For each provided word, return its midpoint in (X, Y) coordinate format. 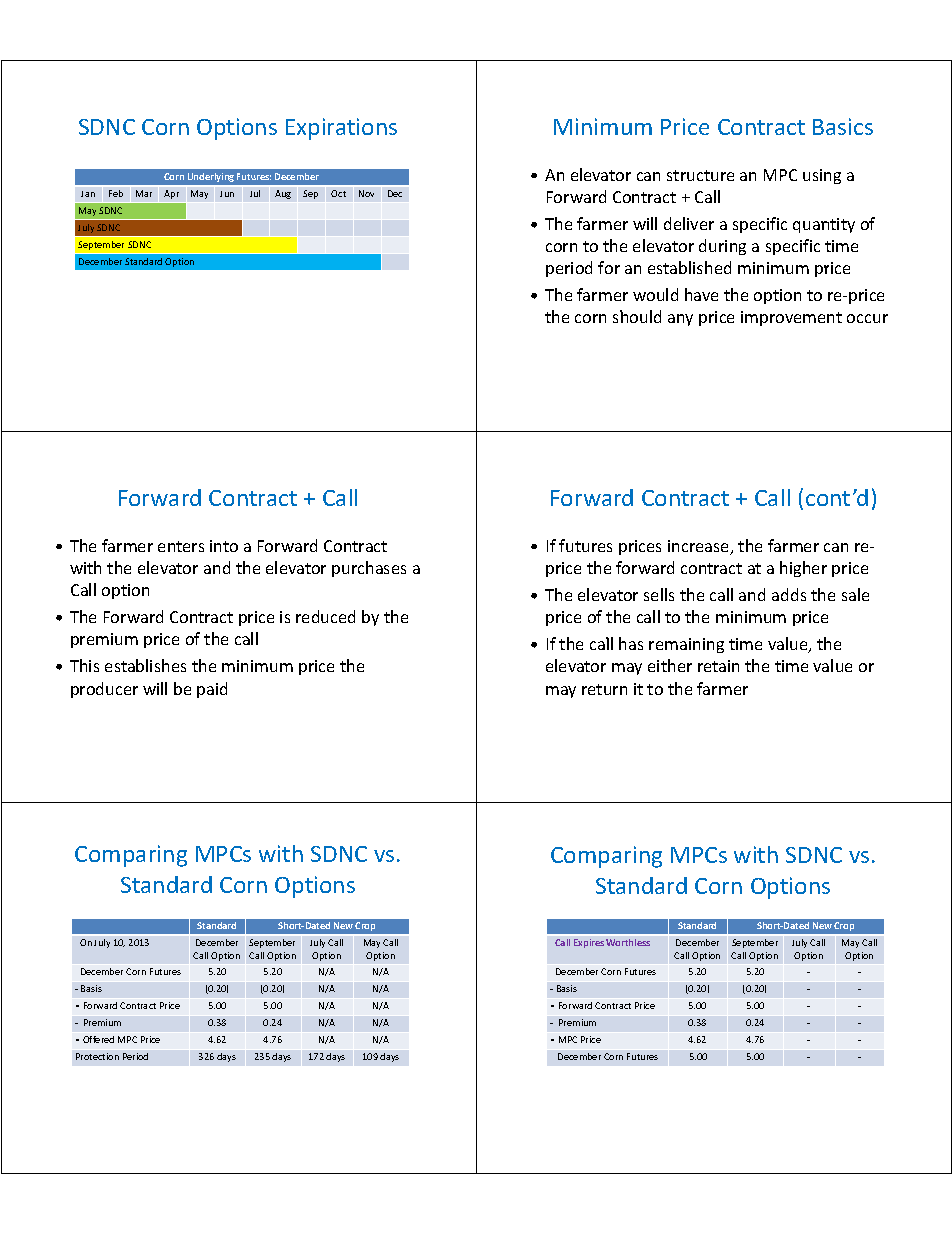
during (722, 247)
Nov (366, 193)
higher (803, 569)
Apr (171, 194)
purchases (369, 569)
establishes (145, 665)
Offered (98, 1039)
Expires (589, 943)
